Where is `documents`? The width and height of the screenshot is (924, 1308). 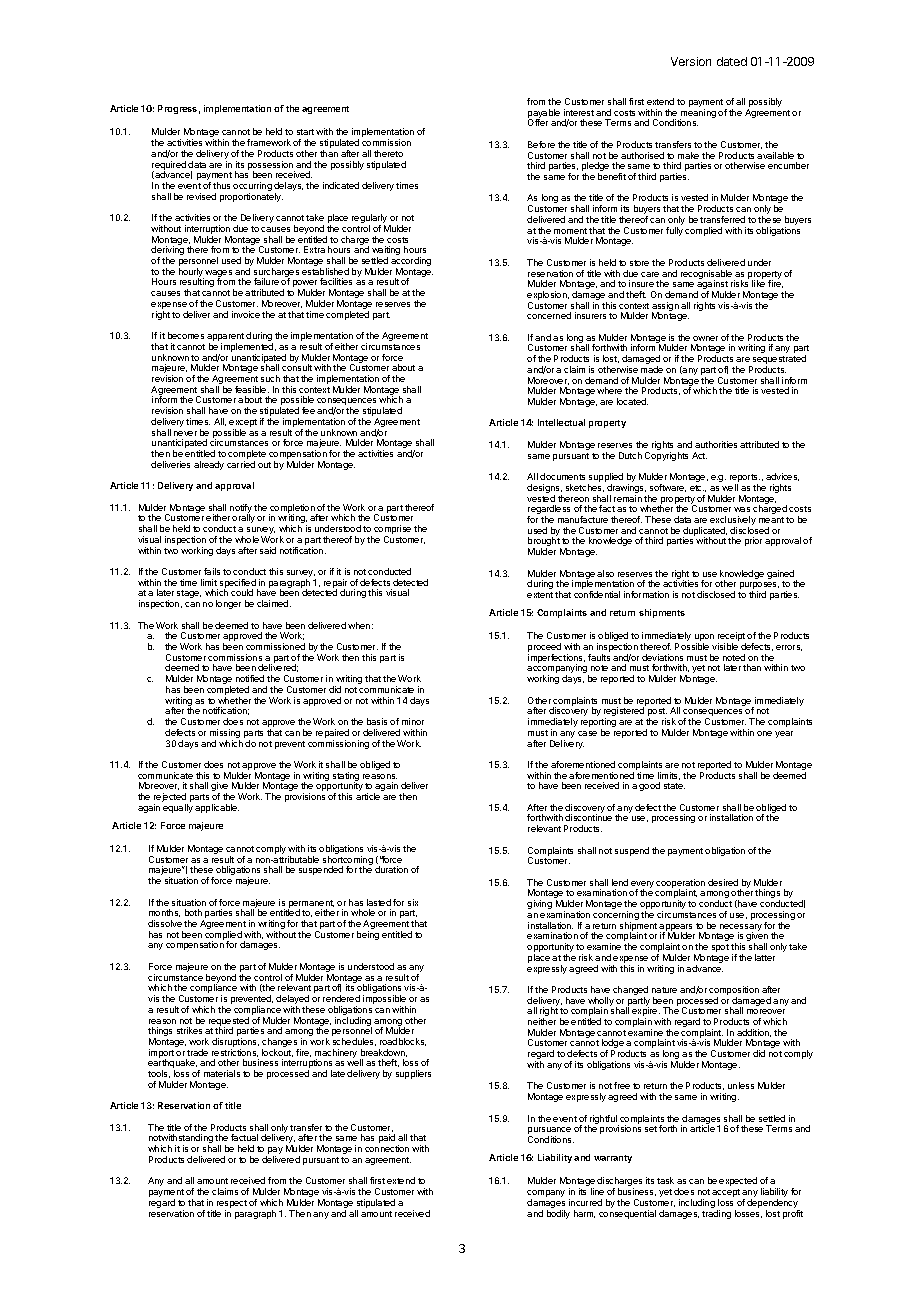
documents is located at coordinates (562, 476).
